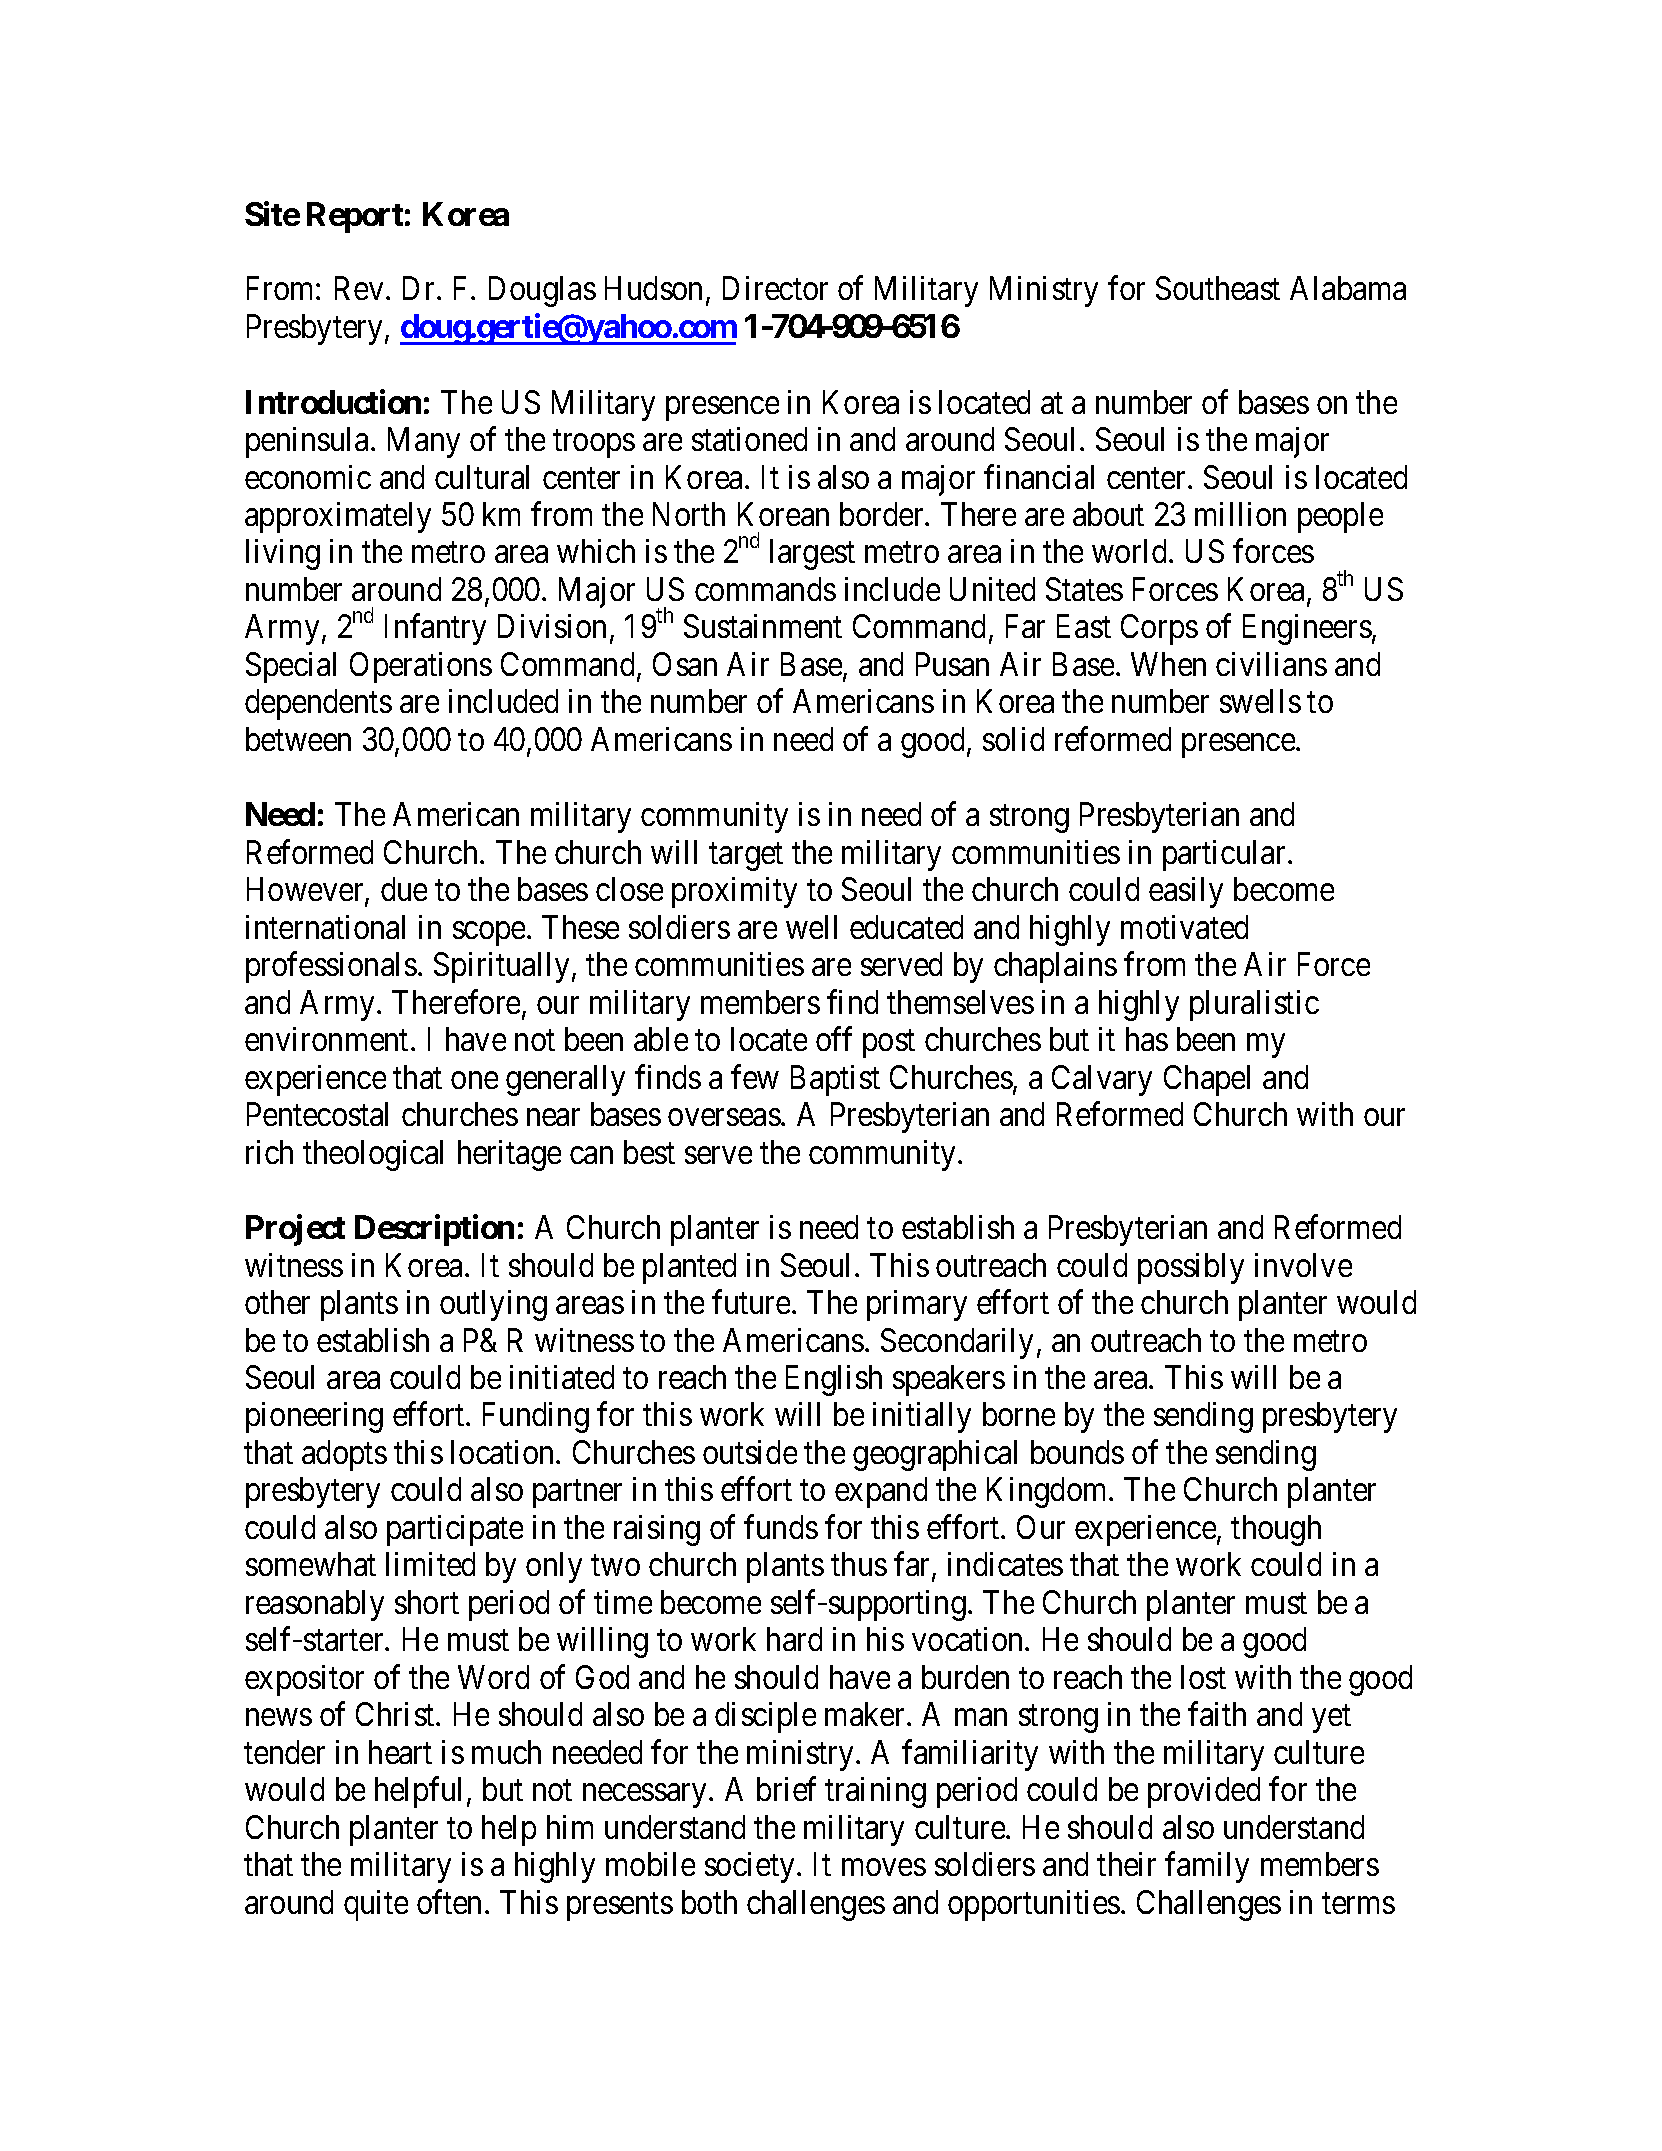 Image resolution: width=1662 pixels, height=2151 pixels. I want to click on funds, so click(781, 1527).
